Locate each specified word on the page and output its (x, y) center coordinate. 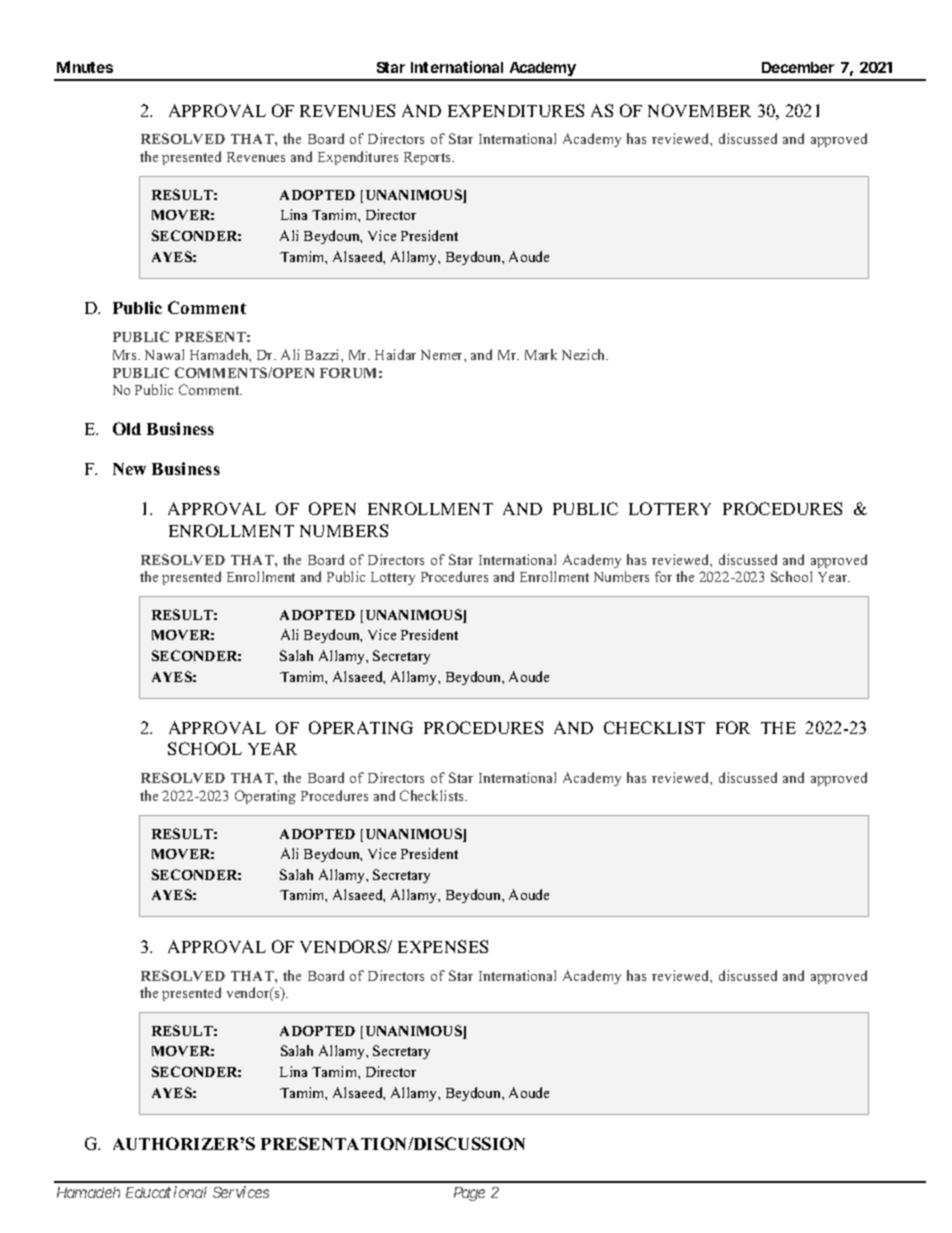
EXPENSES (443, 946)
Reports (428, 158)
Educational (166, 1192)
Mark (541, 354)
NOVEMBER (699, 110)
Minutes (85, 67)
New (129, 469)
